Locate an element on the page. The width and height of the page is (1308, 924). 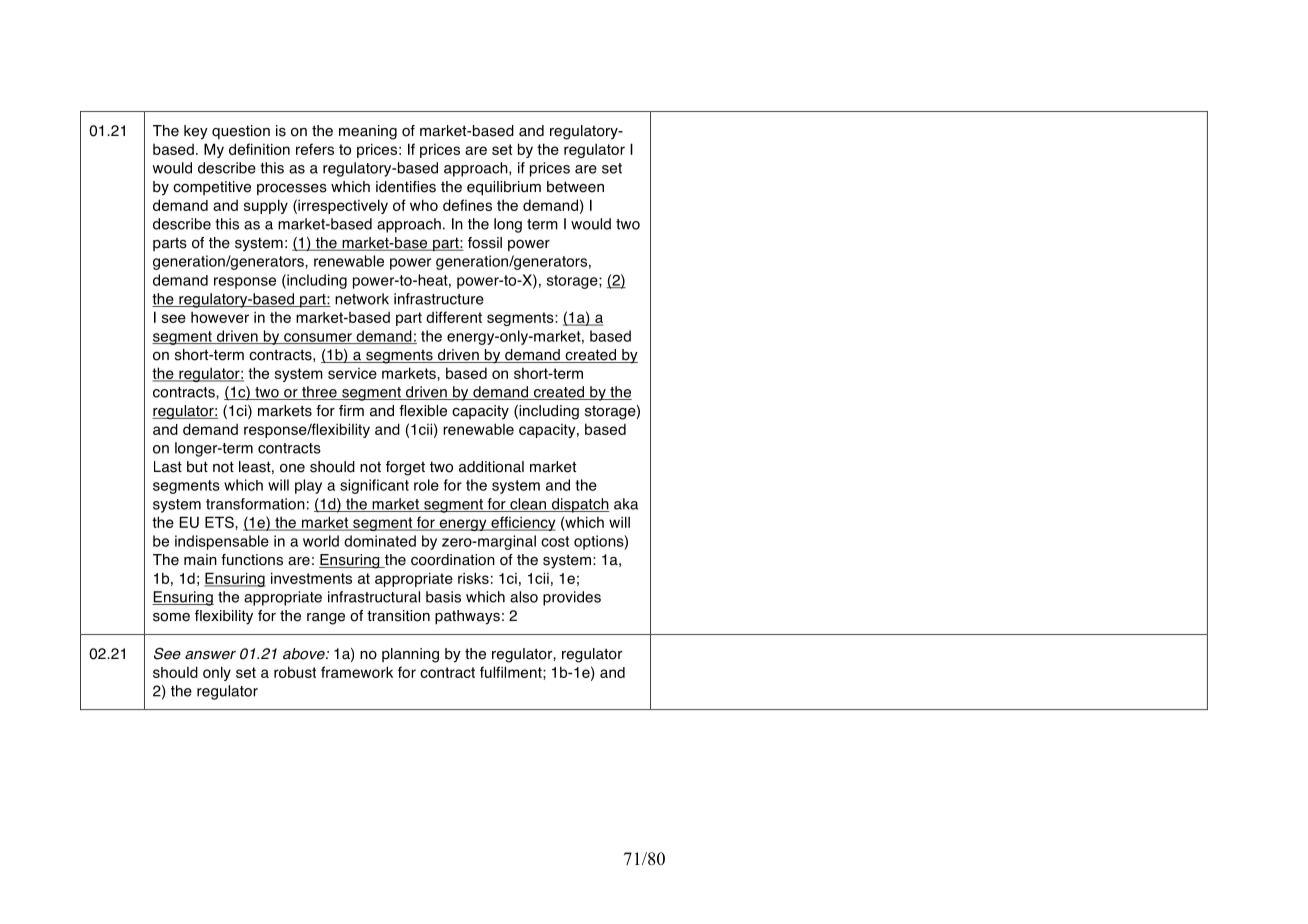
different is located at coordinates (454, 317).
